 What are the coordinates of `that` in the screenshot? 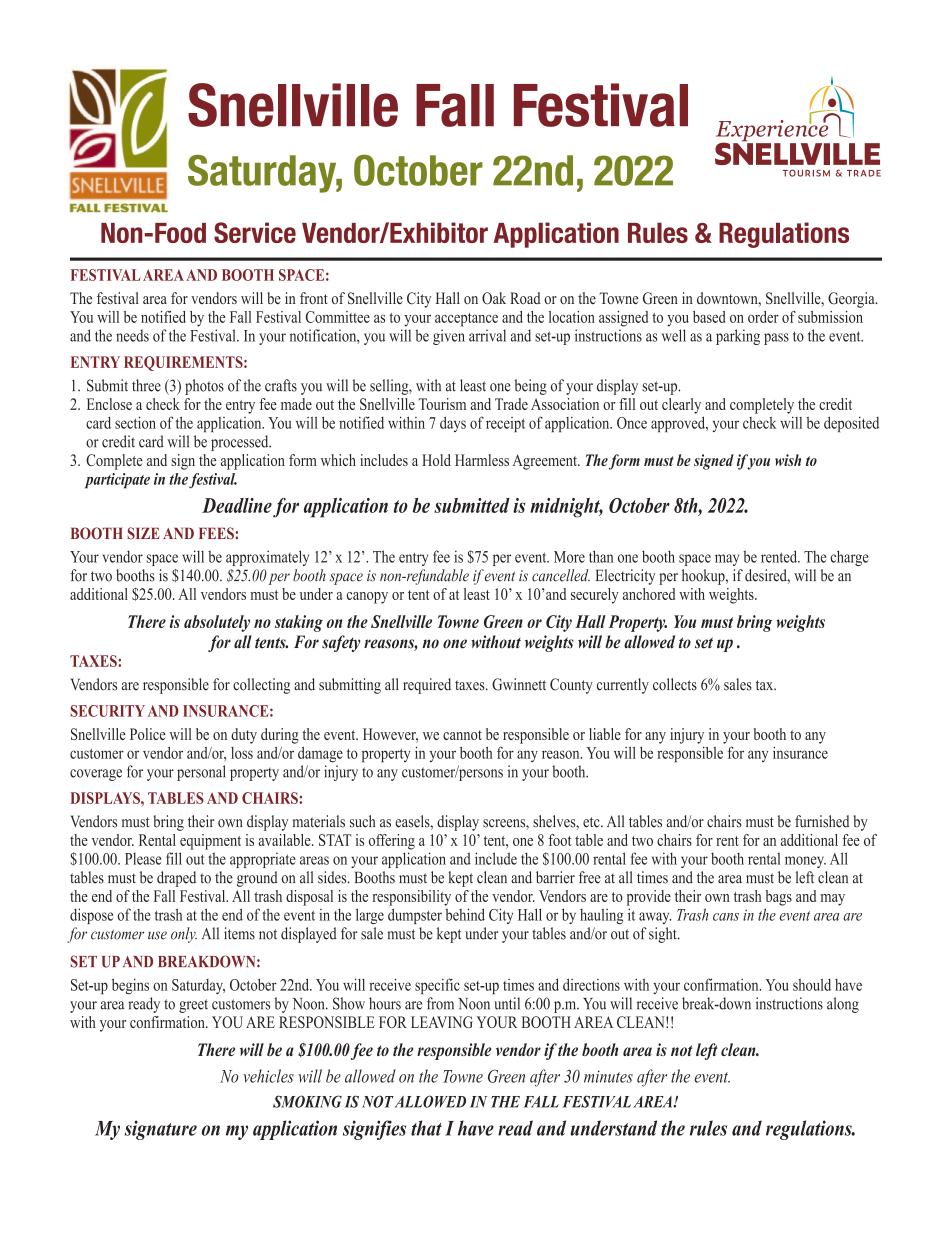 It's located at (426, 1128).
